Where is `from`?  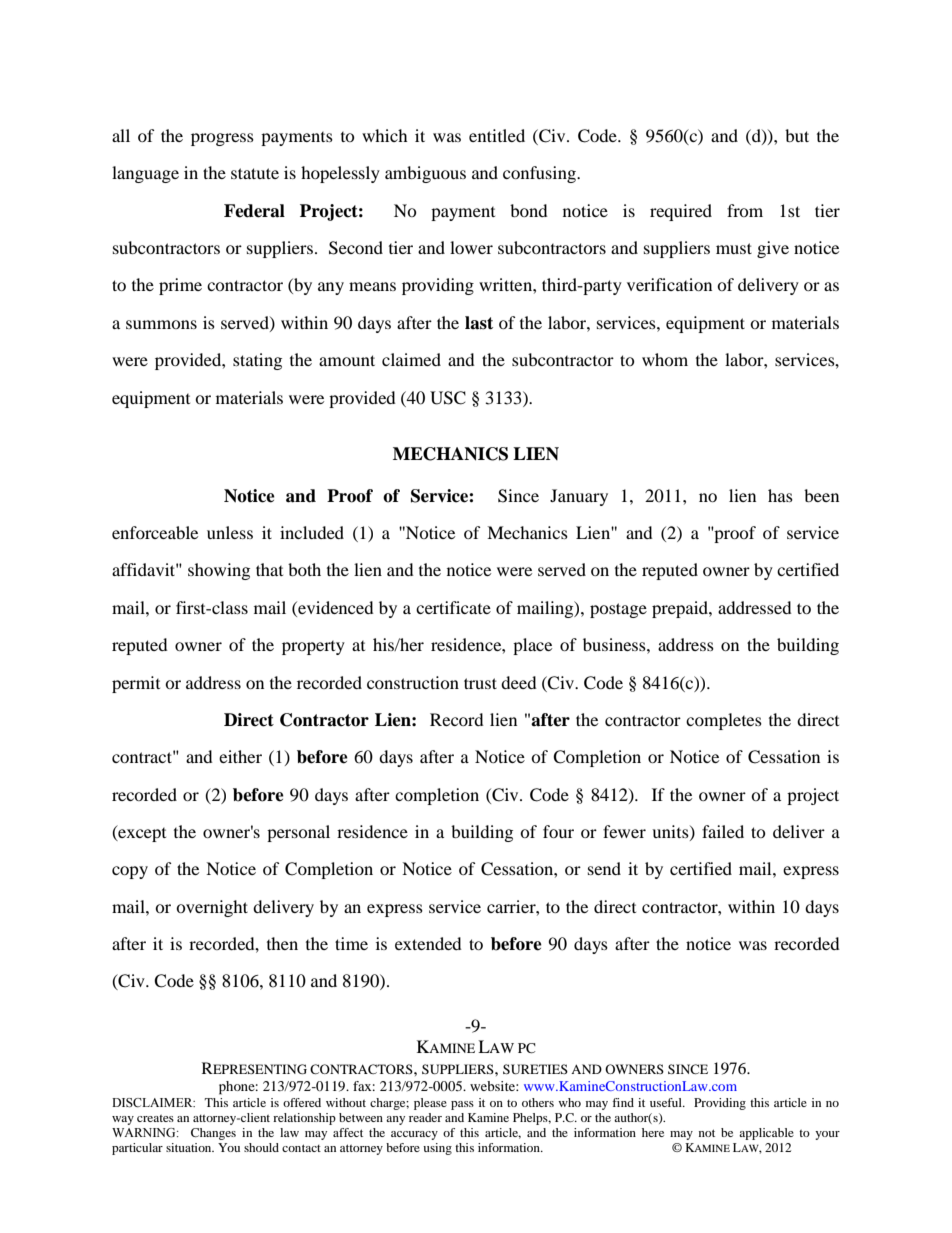 from is located at coordinates (745, 210).
